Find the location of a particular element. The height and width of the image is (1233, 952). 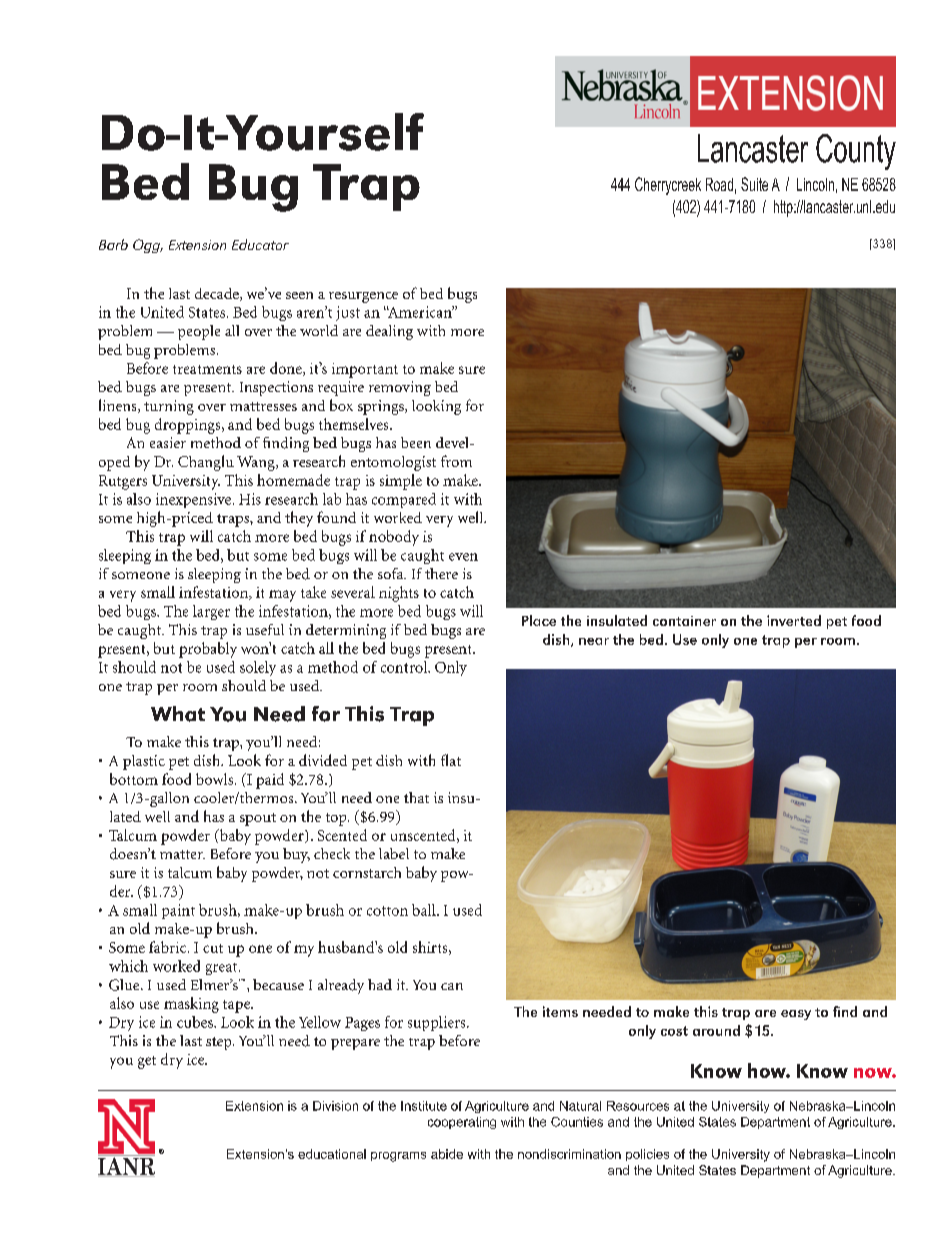

resurgence is located at coordinates (363, 297).
